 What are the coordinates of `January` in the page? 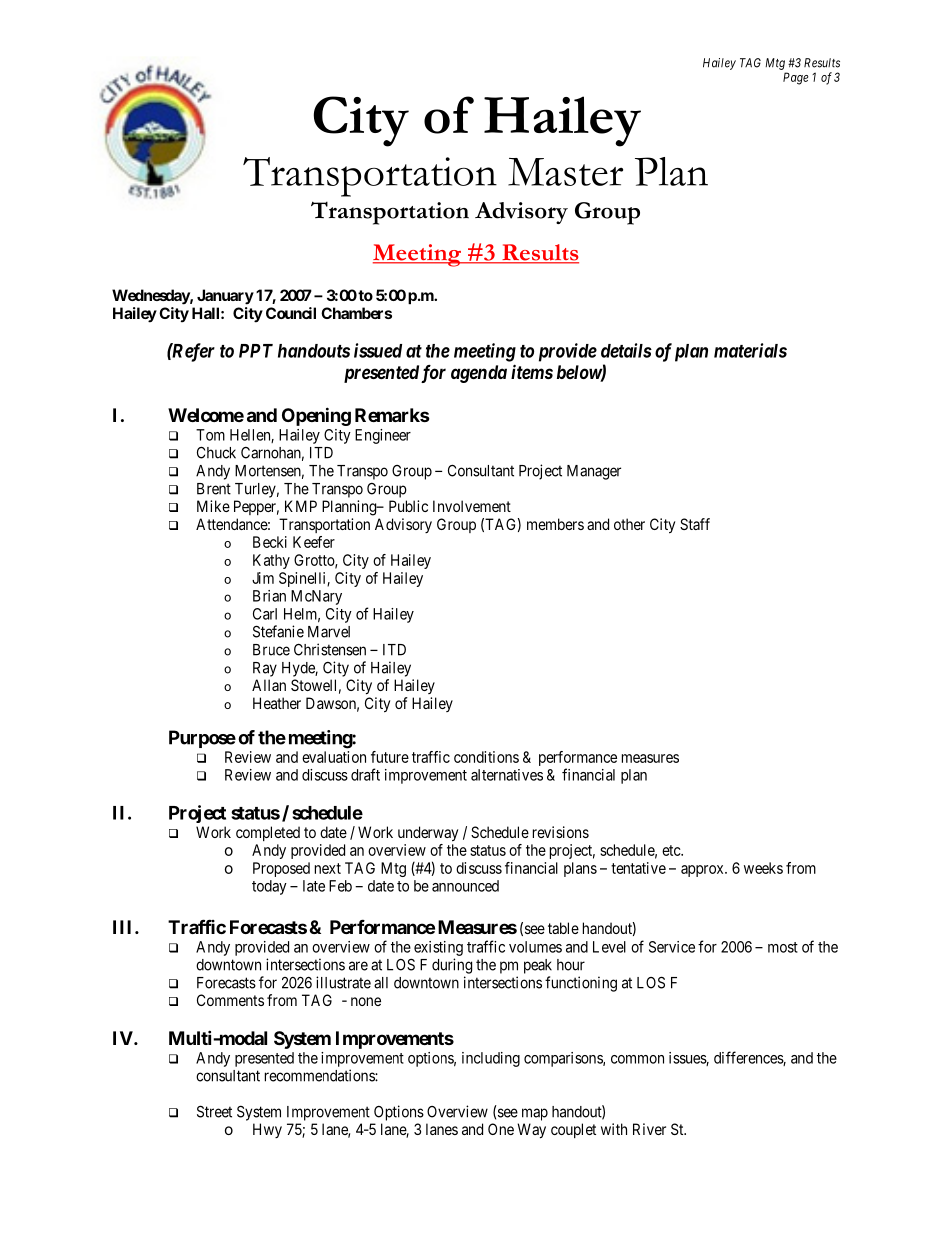 It's located at (225, 297).
